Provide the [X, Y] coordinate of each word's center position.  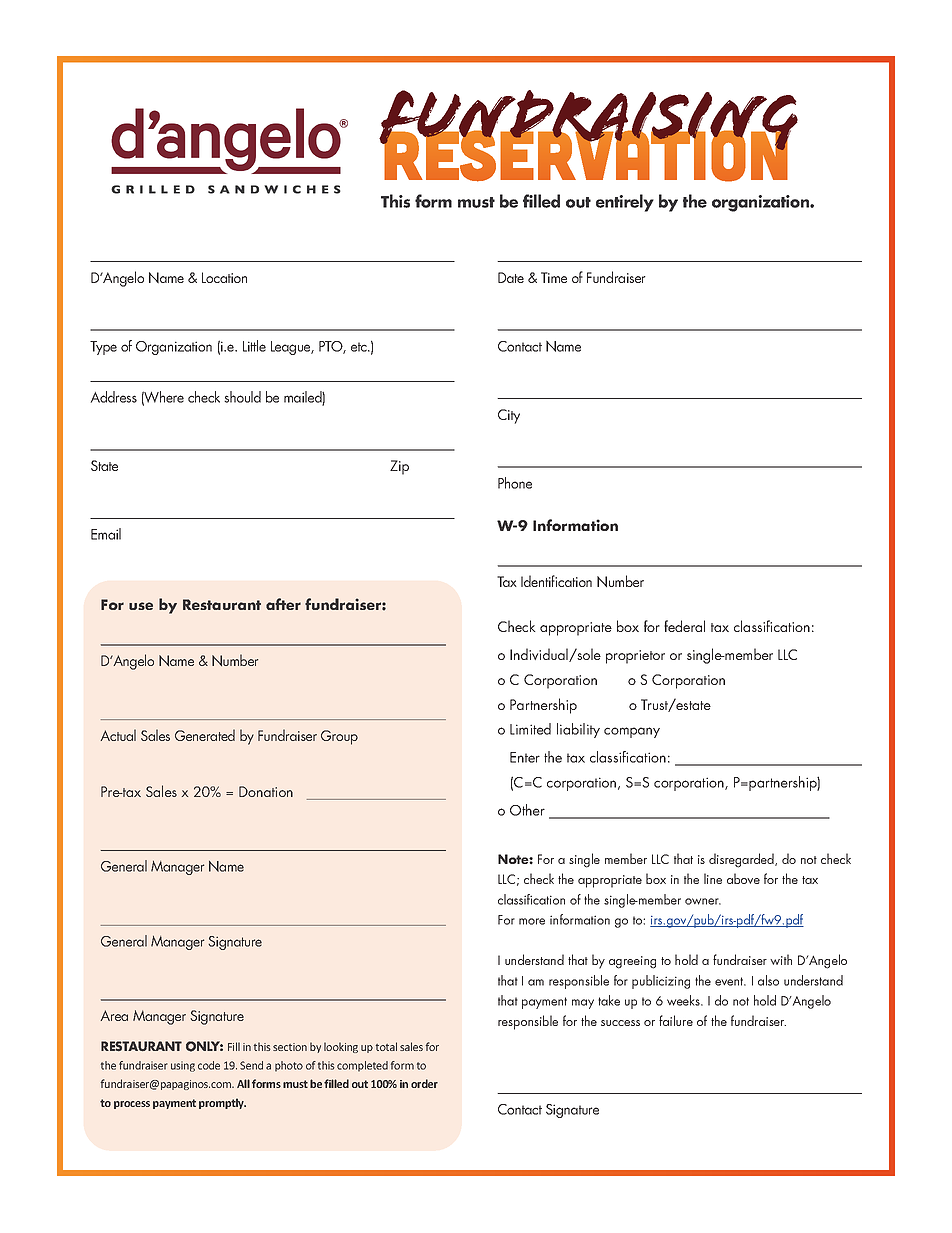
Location [224, 277]
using [183, 1066]
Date [511, 277]
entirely [625, 203]
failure [676, 1020]
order [424, 1083]
